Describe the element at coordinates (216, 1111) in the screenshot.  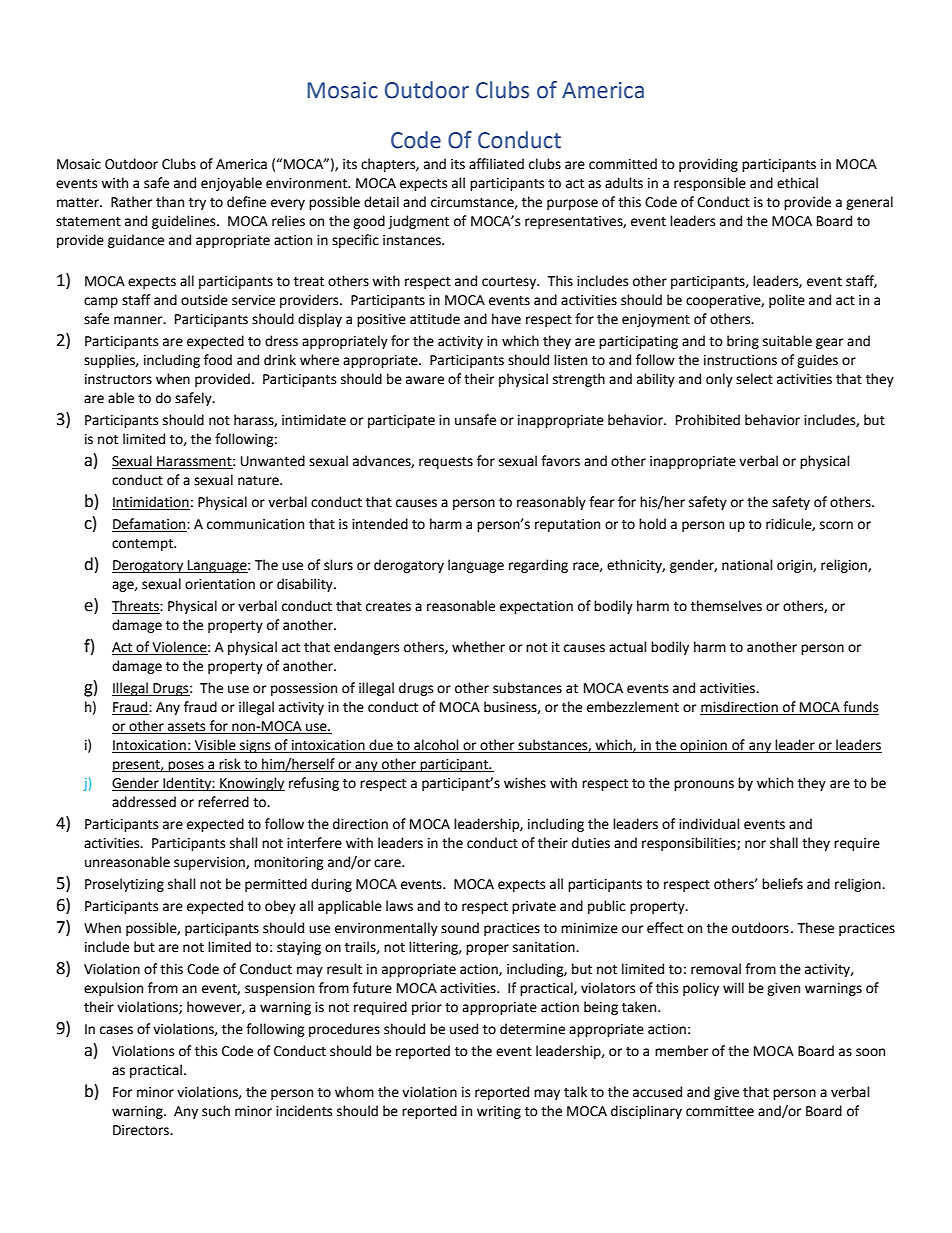
I see `such` at that location.
